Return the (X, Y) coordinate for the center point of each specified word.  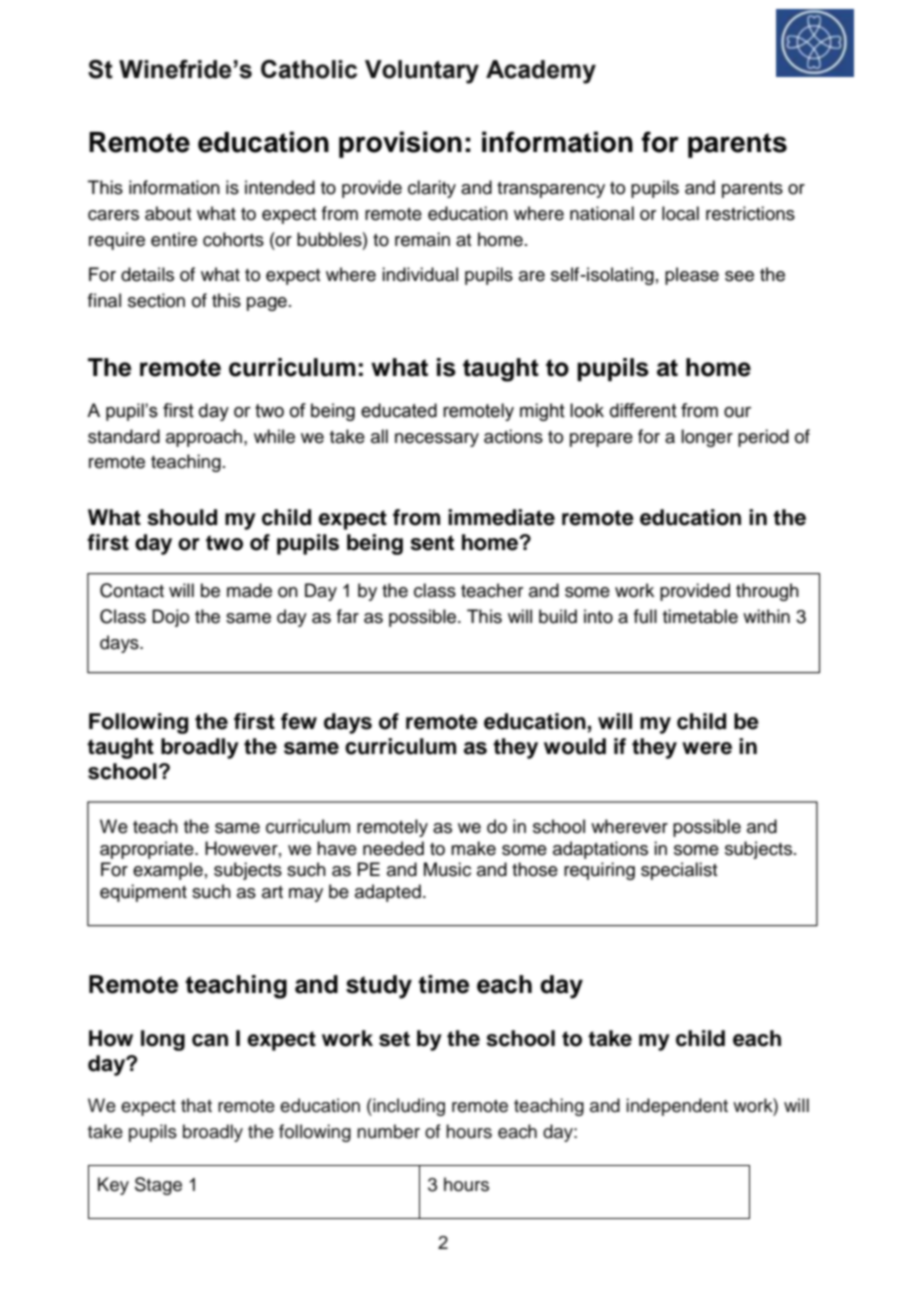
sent (432, 543)
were (707, 748)
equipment (143, 893)
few (299, 721)
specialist (679, 871)
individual (420, 274)
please (692, 276)
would (575, 746)
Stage (158, 1186)
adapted (388, 893)
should (182, 517)
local (680, 213)
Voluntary (422, 72)
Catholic (309, 69)
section (156, 300)
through (767, 592)
